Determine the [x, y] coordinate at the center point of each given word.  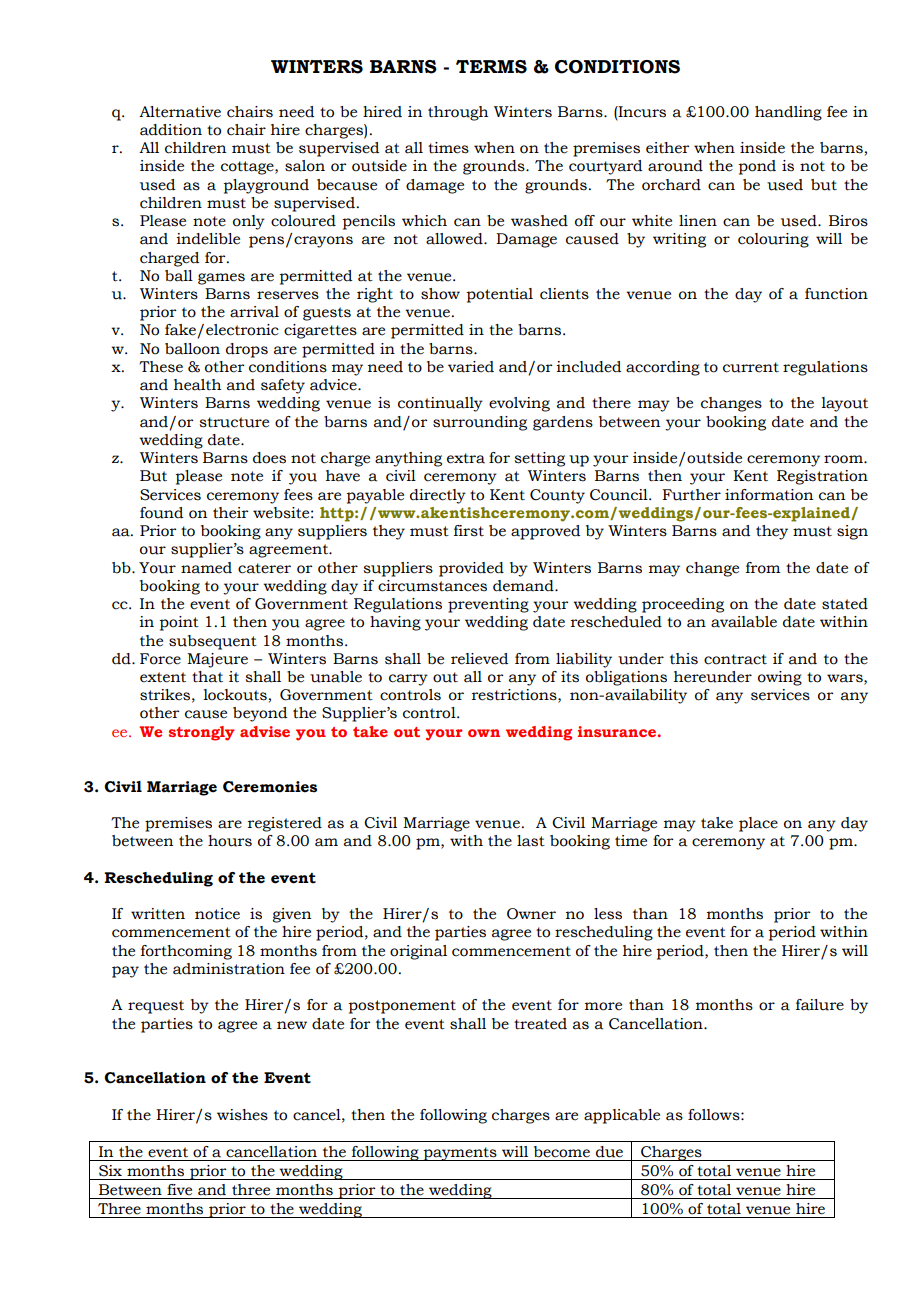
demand [524, 586]
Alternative [180, 112]
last [531, 841]
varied [471, 367]
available [744, 622]
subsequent [213, 642]
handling [788, 113]
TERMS [491, 67]
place [758, 824]
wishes [242, 1115]
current [751, 367]
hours [230, 841]
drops [247, 350]
